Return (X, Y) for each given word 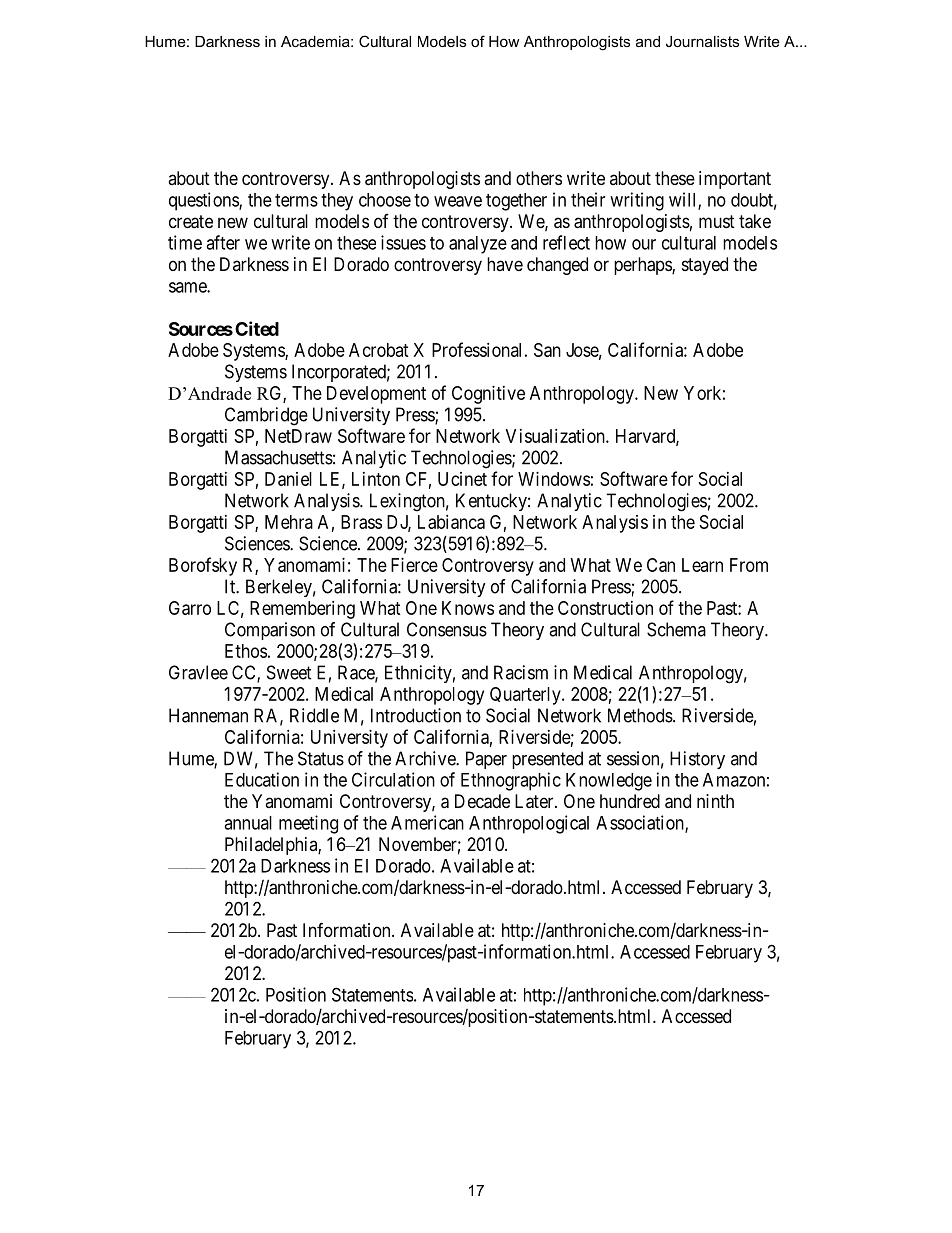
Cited (257, 328)
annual (248, 823)
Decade (482, 801)
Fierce (414, 565)
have (505, 264)
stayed (705, 266)
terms (296, 200)
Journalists (702, 41)
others (539, 178)
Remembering (302, 610)
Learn (702, 565)
